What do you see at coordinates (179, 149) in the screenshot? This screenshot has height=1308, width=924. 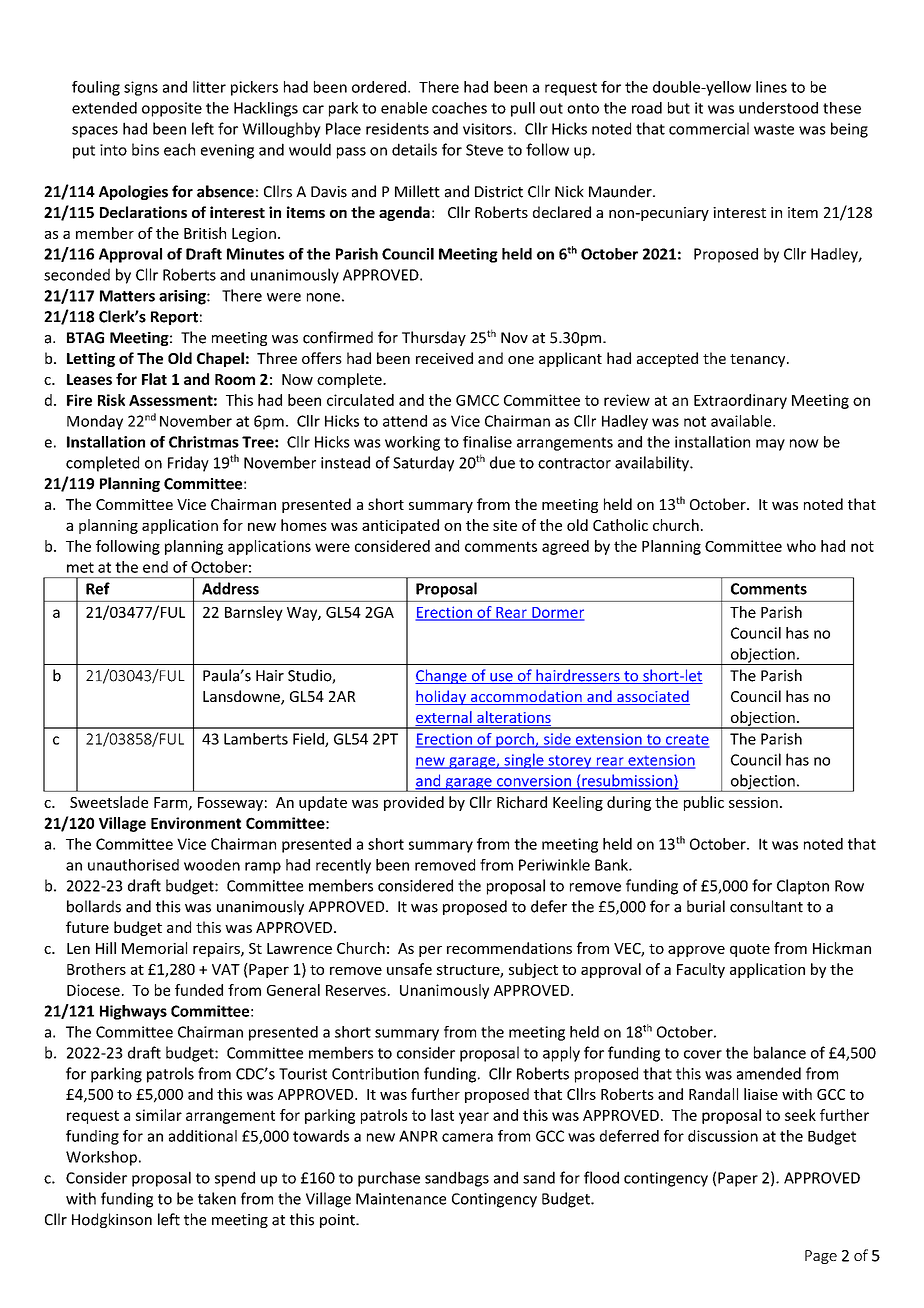 I see `each` at bounding box center [179, 149].
